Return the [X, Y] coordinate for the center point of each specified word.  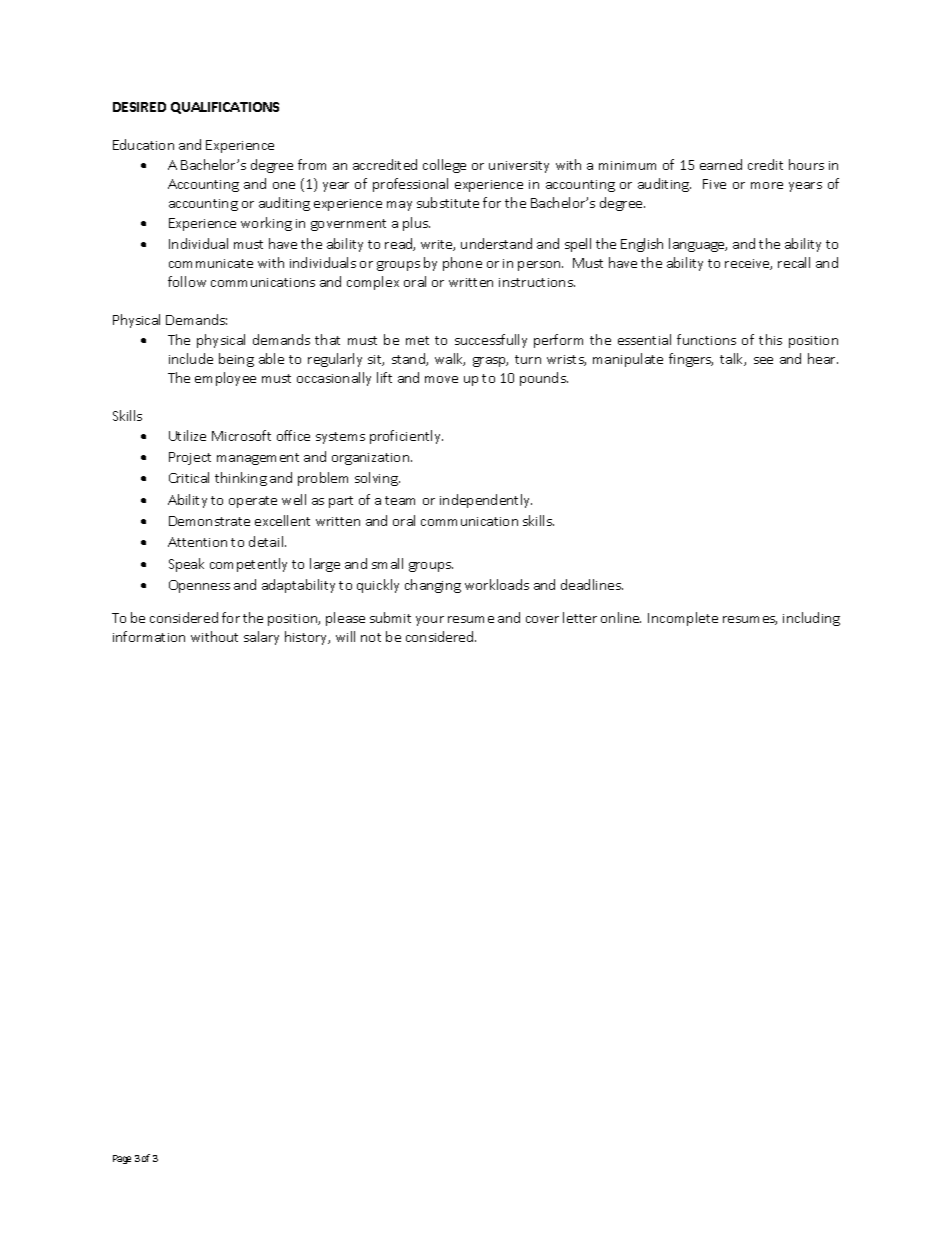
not [371, 637]
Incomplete [683, 619]
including [811, 619]
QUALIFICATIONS [225, 108]
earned [721, 164]
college [444, 166]
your [430, 621]
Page [122, 1159]
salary [261, 638]
